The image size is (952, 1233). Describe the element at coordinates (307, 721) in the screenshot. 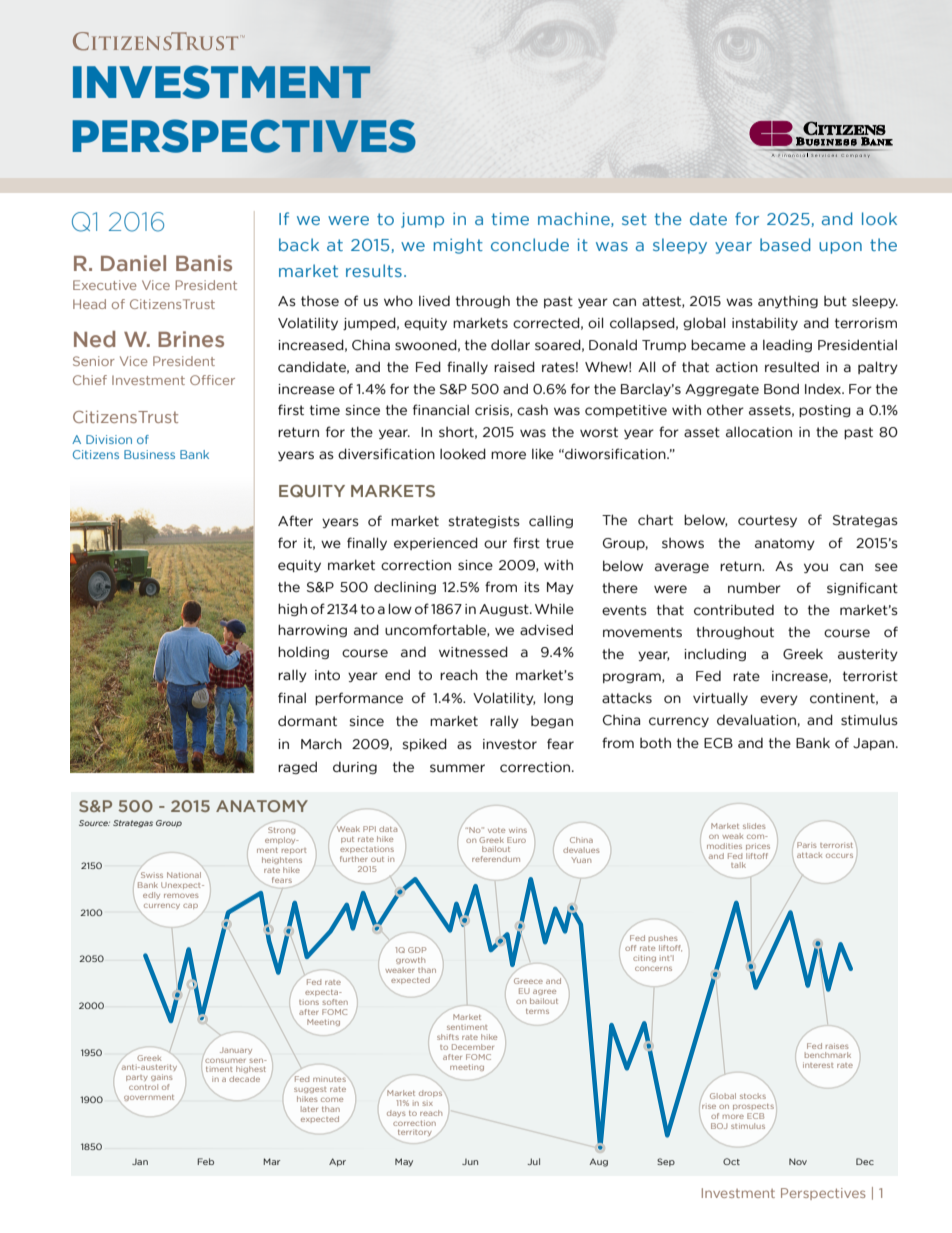

I see `dormant` at that location.
